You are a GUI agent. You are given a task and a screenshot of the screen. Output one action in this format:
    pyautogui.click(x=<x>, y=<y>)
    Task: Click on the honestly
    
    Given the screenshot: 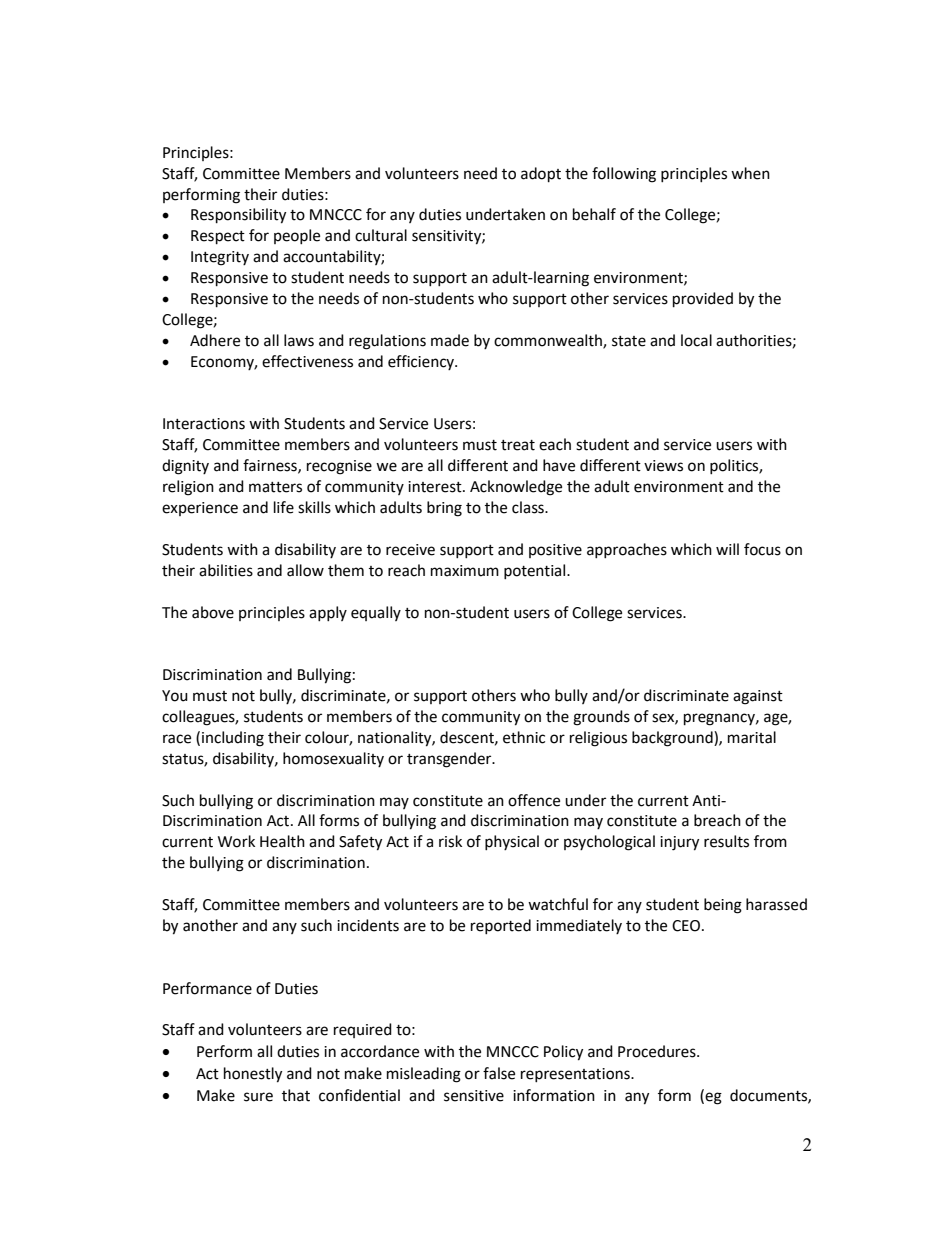 What is the action you would take?
    pyautogui.click(x=253, y=1075)
